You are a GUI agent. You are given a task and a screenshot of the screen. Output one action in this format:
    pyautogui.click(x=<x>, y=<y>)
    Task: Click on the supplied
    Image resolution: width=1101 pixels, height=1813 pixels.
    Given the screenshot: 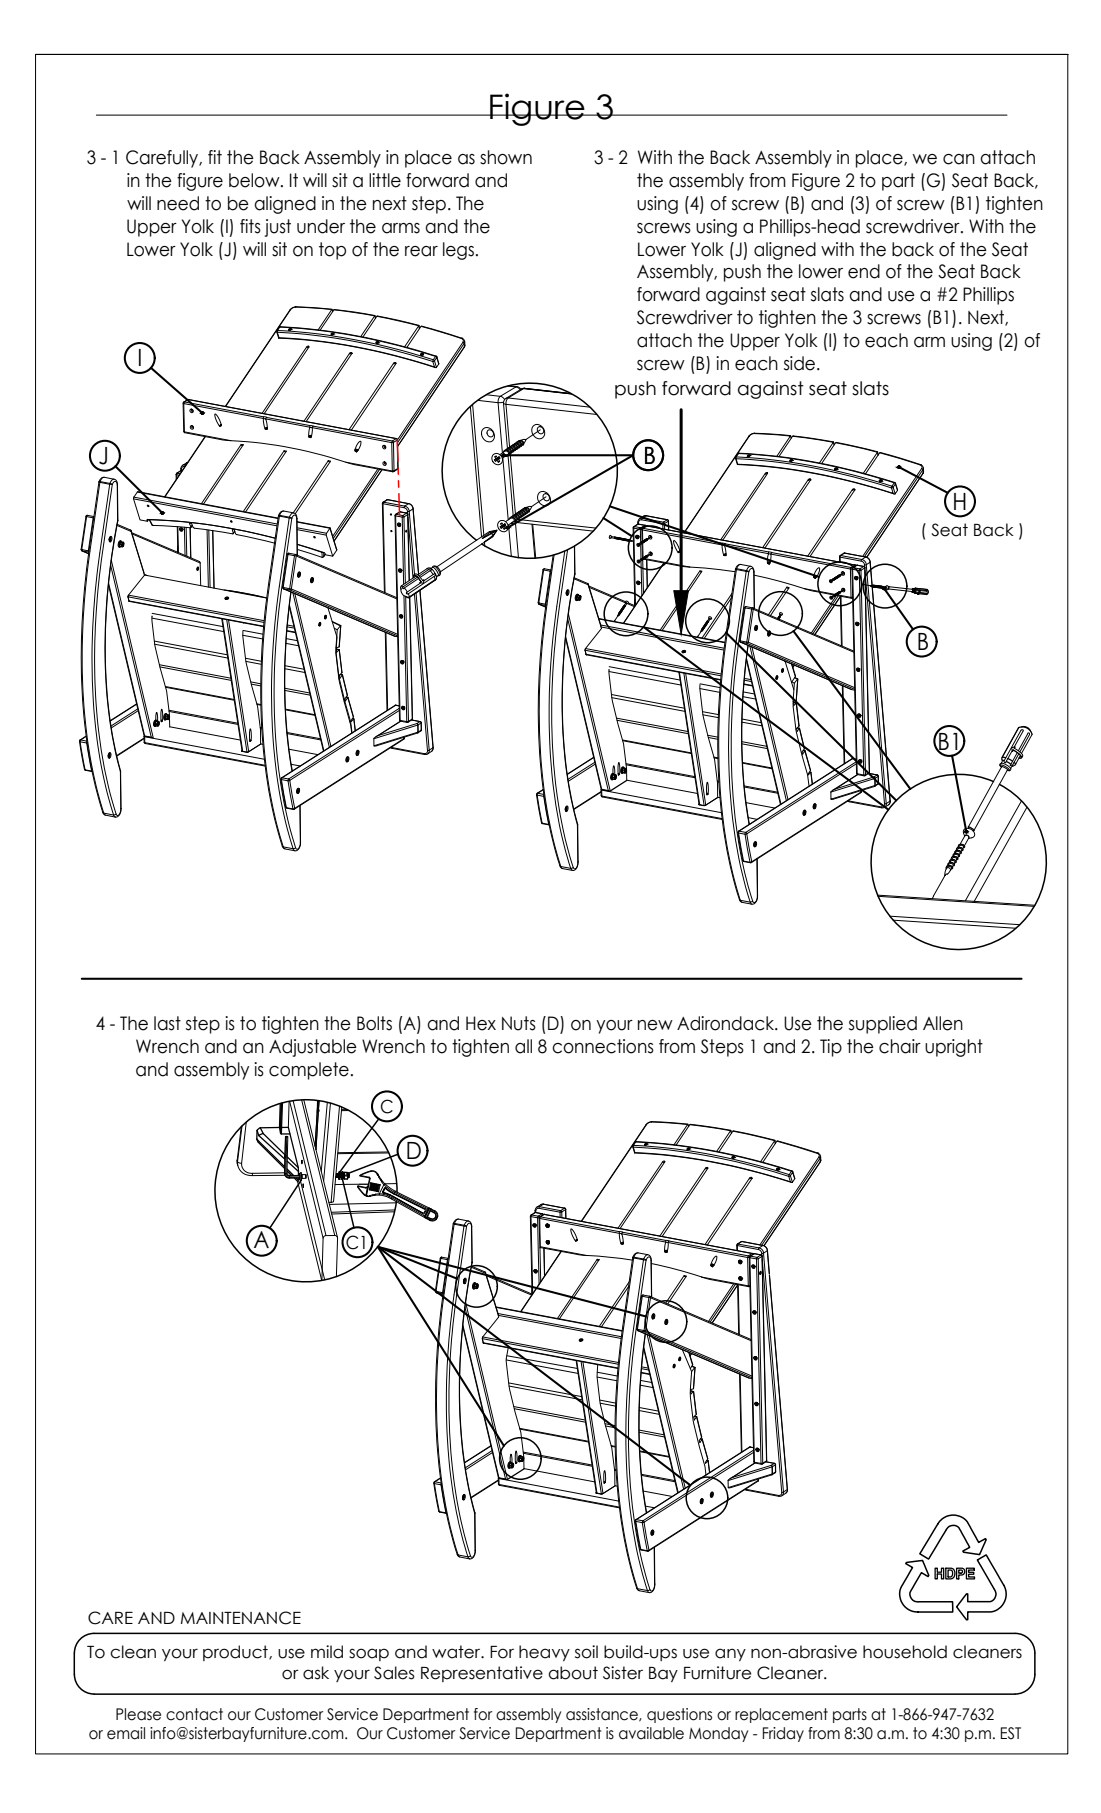 What is the action you would take?
    pyautogui.click(x=883, y=1025)
